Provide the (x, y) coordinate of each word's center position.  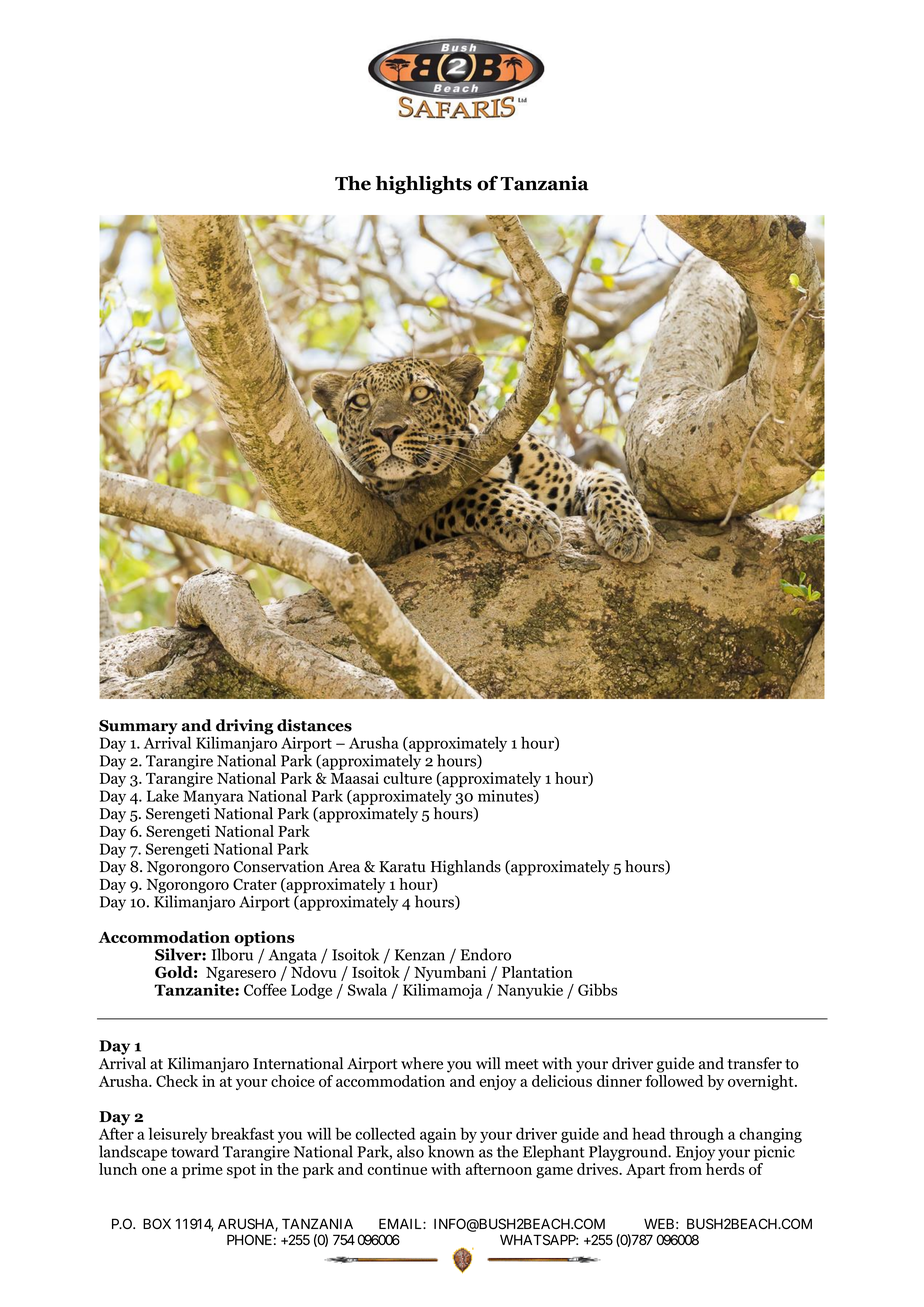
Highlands (466, 868)
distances (314, 725)
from (685, 1169)
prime (202, 1171)
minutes (506, 797)
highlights (424, 185)
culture (408, 778)
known (451, 1151)
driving (244, 727)
